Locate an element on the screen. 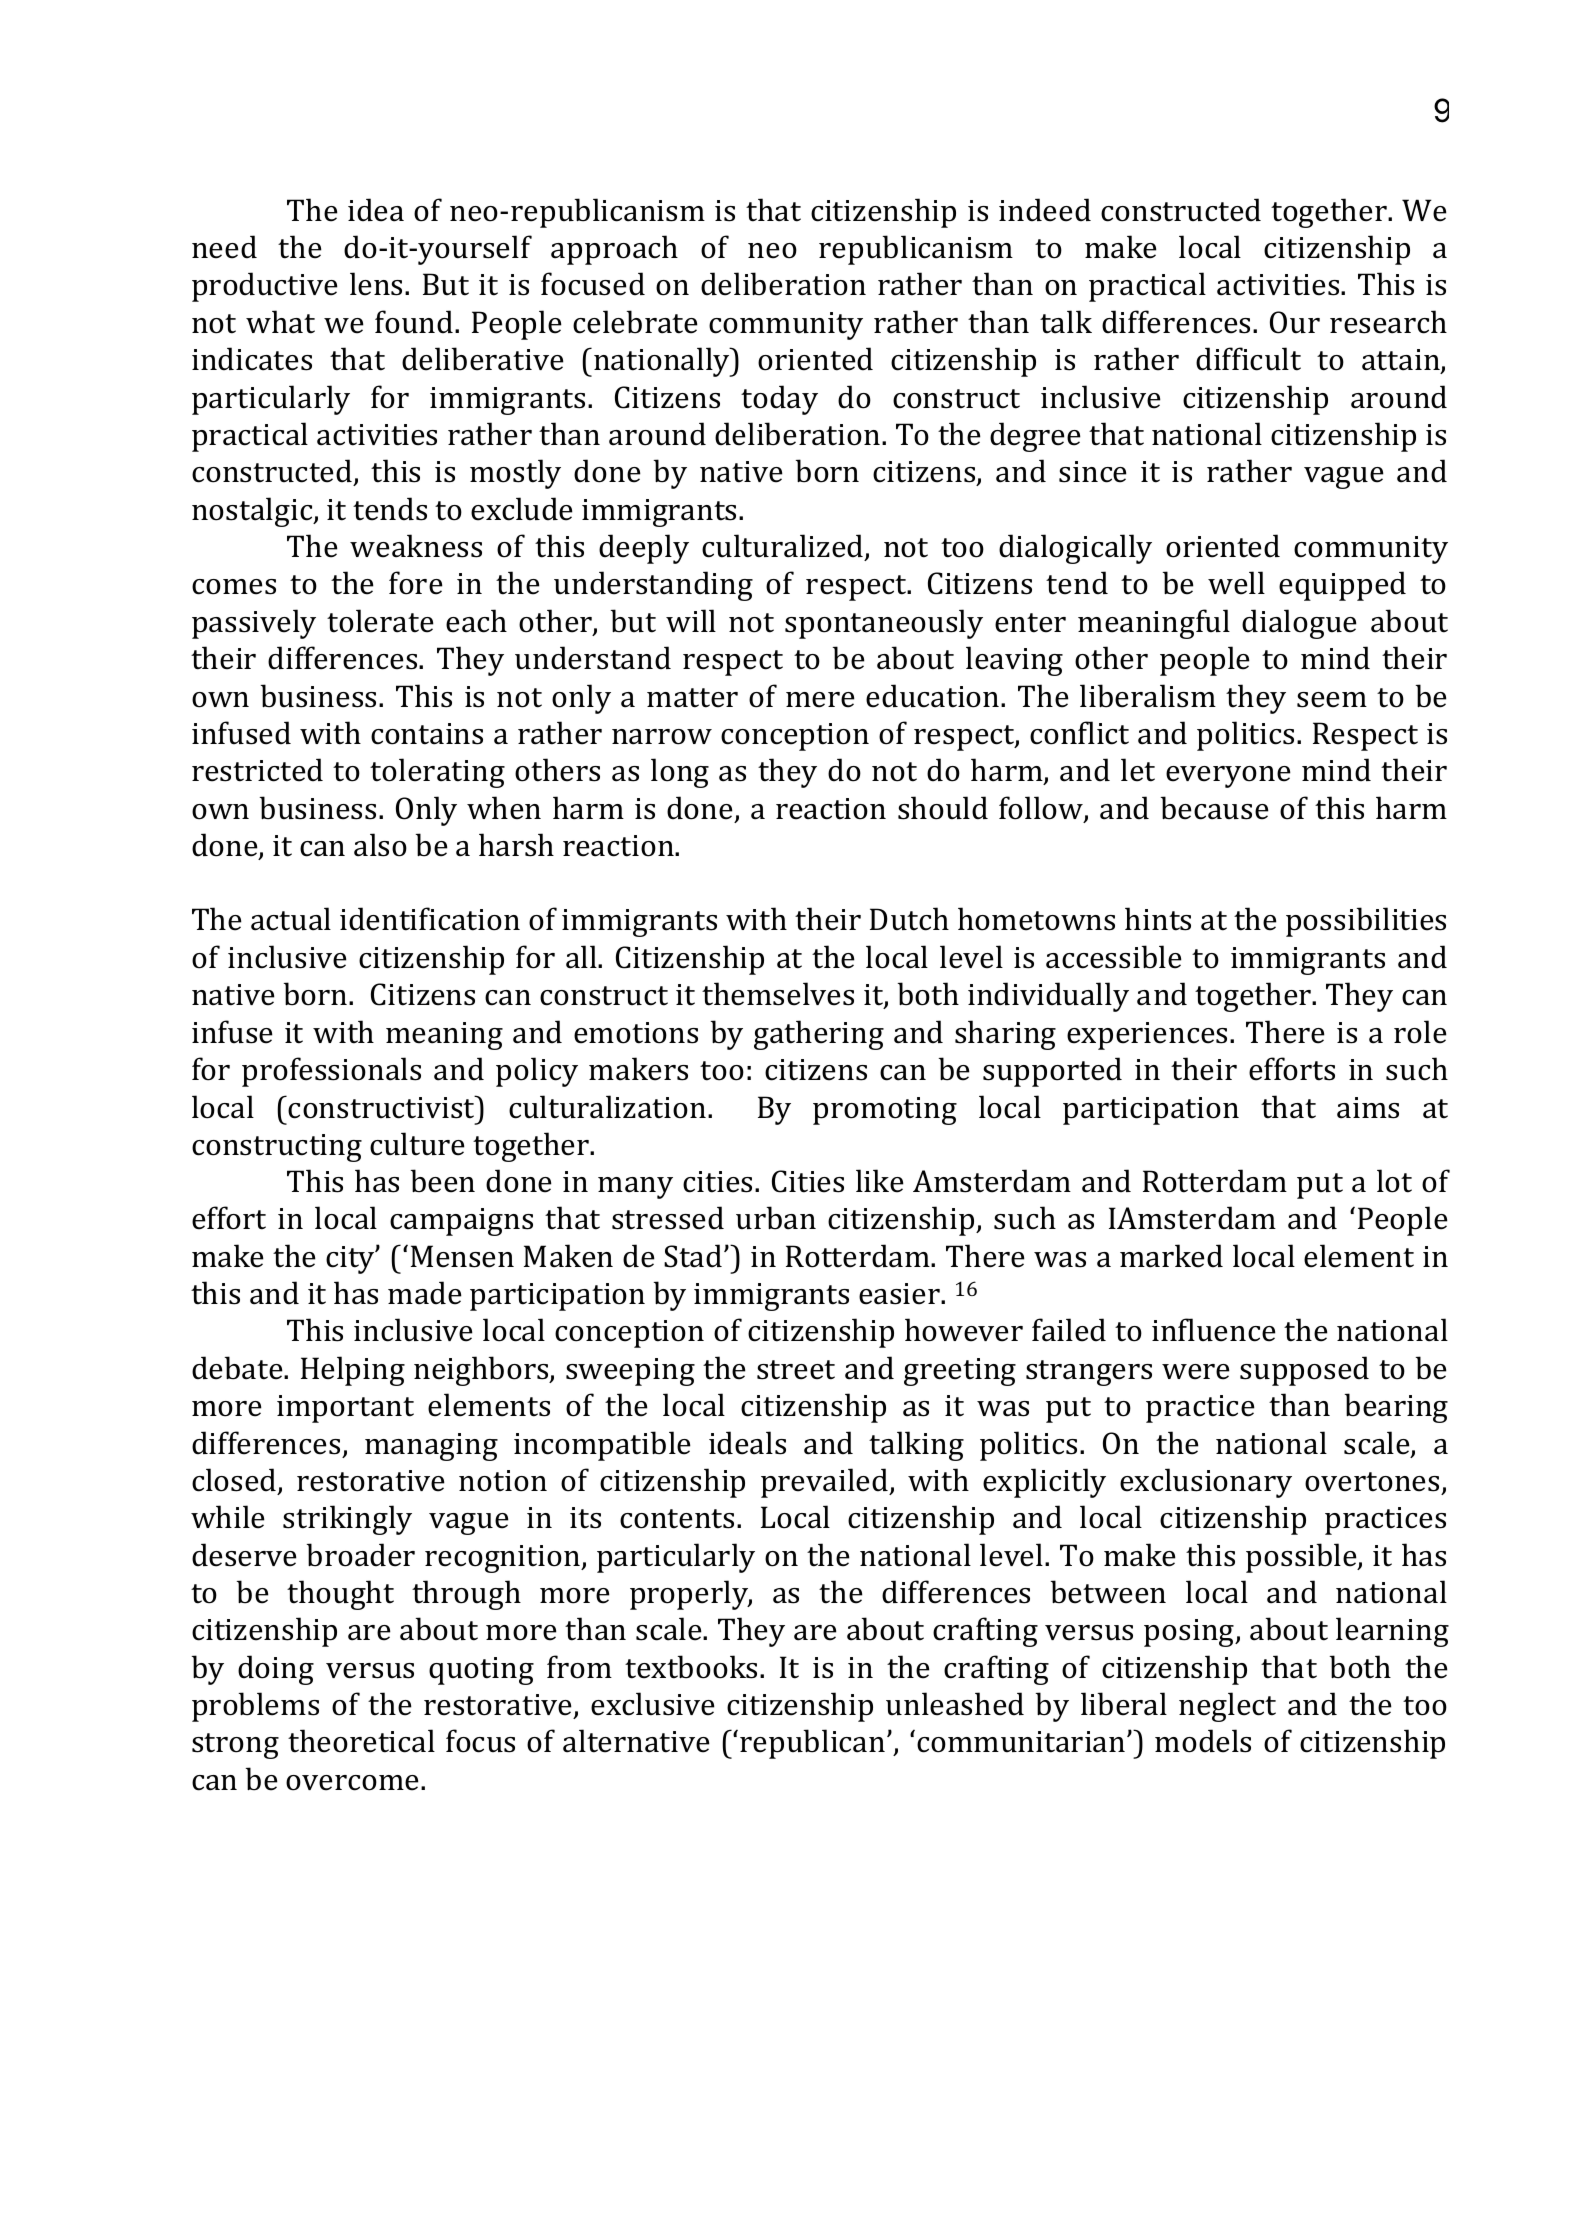 The image size is (1580, 2235). theoretical is located at coordinates (361, 1741).
